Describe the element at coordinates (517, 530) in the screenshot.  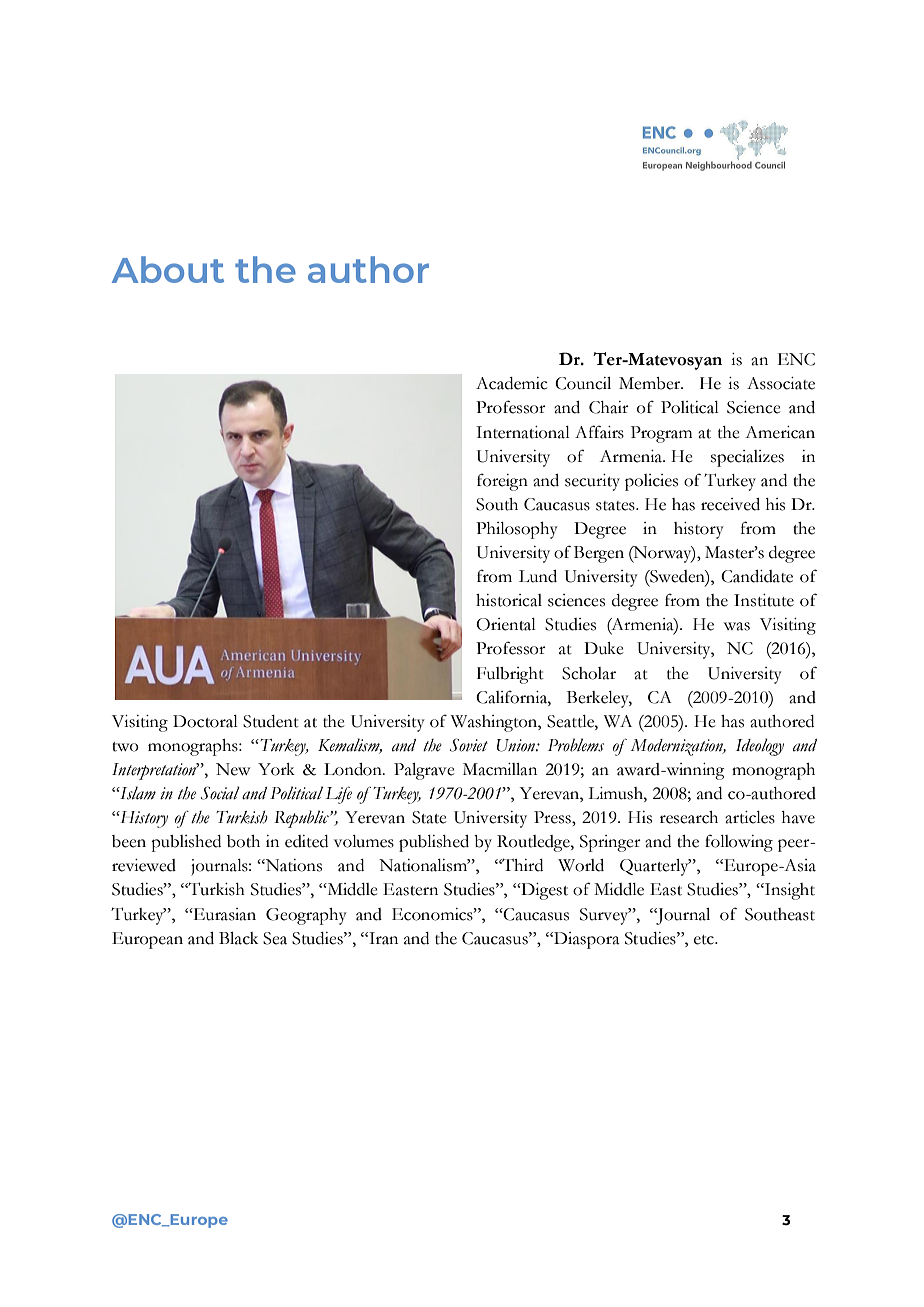
I see `Philosophy` at that location.
